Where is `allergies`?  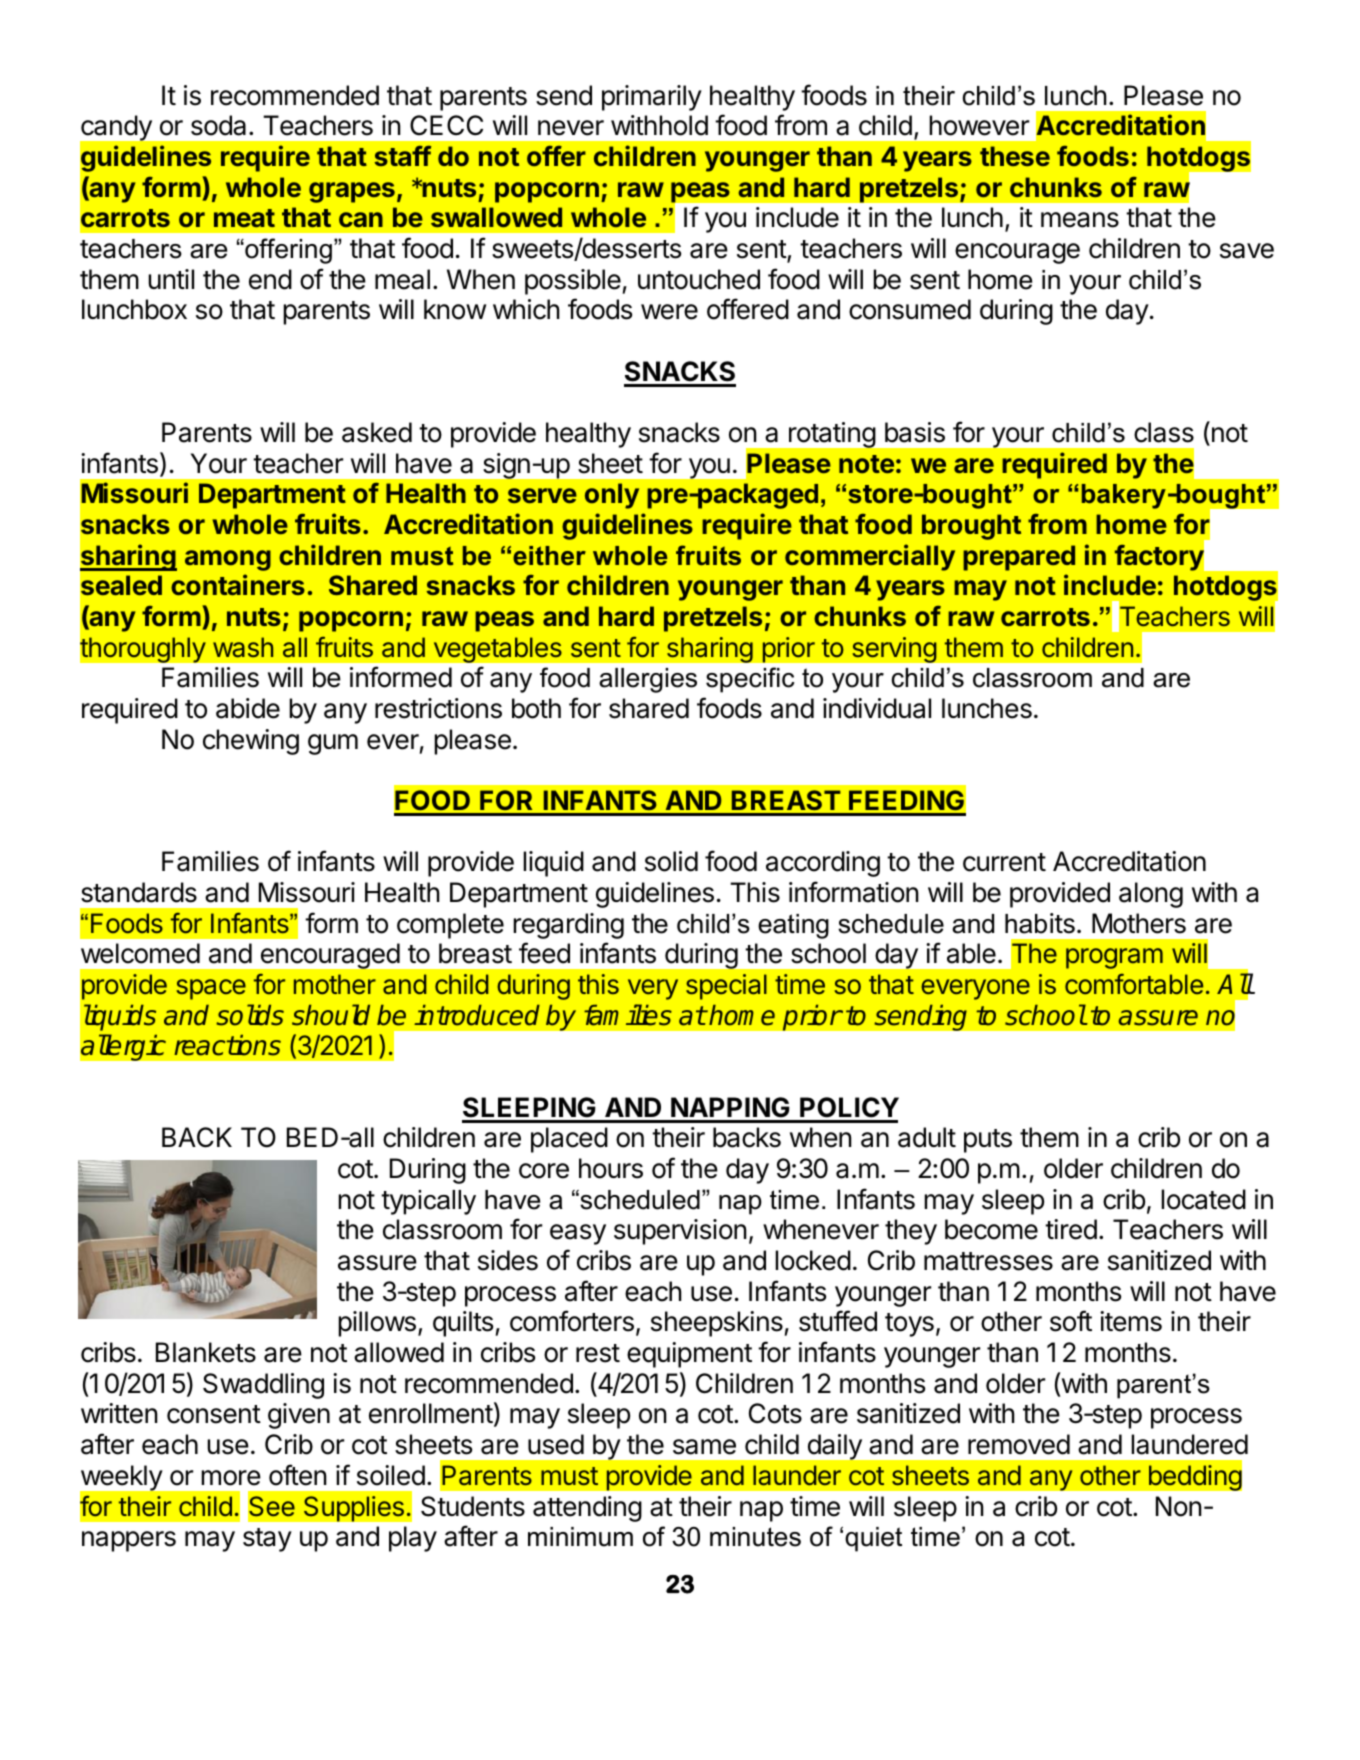 allergies is located at coordinates (648, 680).
